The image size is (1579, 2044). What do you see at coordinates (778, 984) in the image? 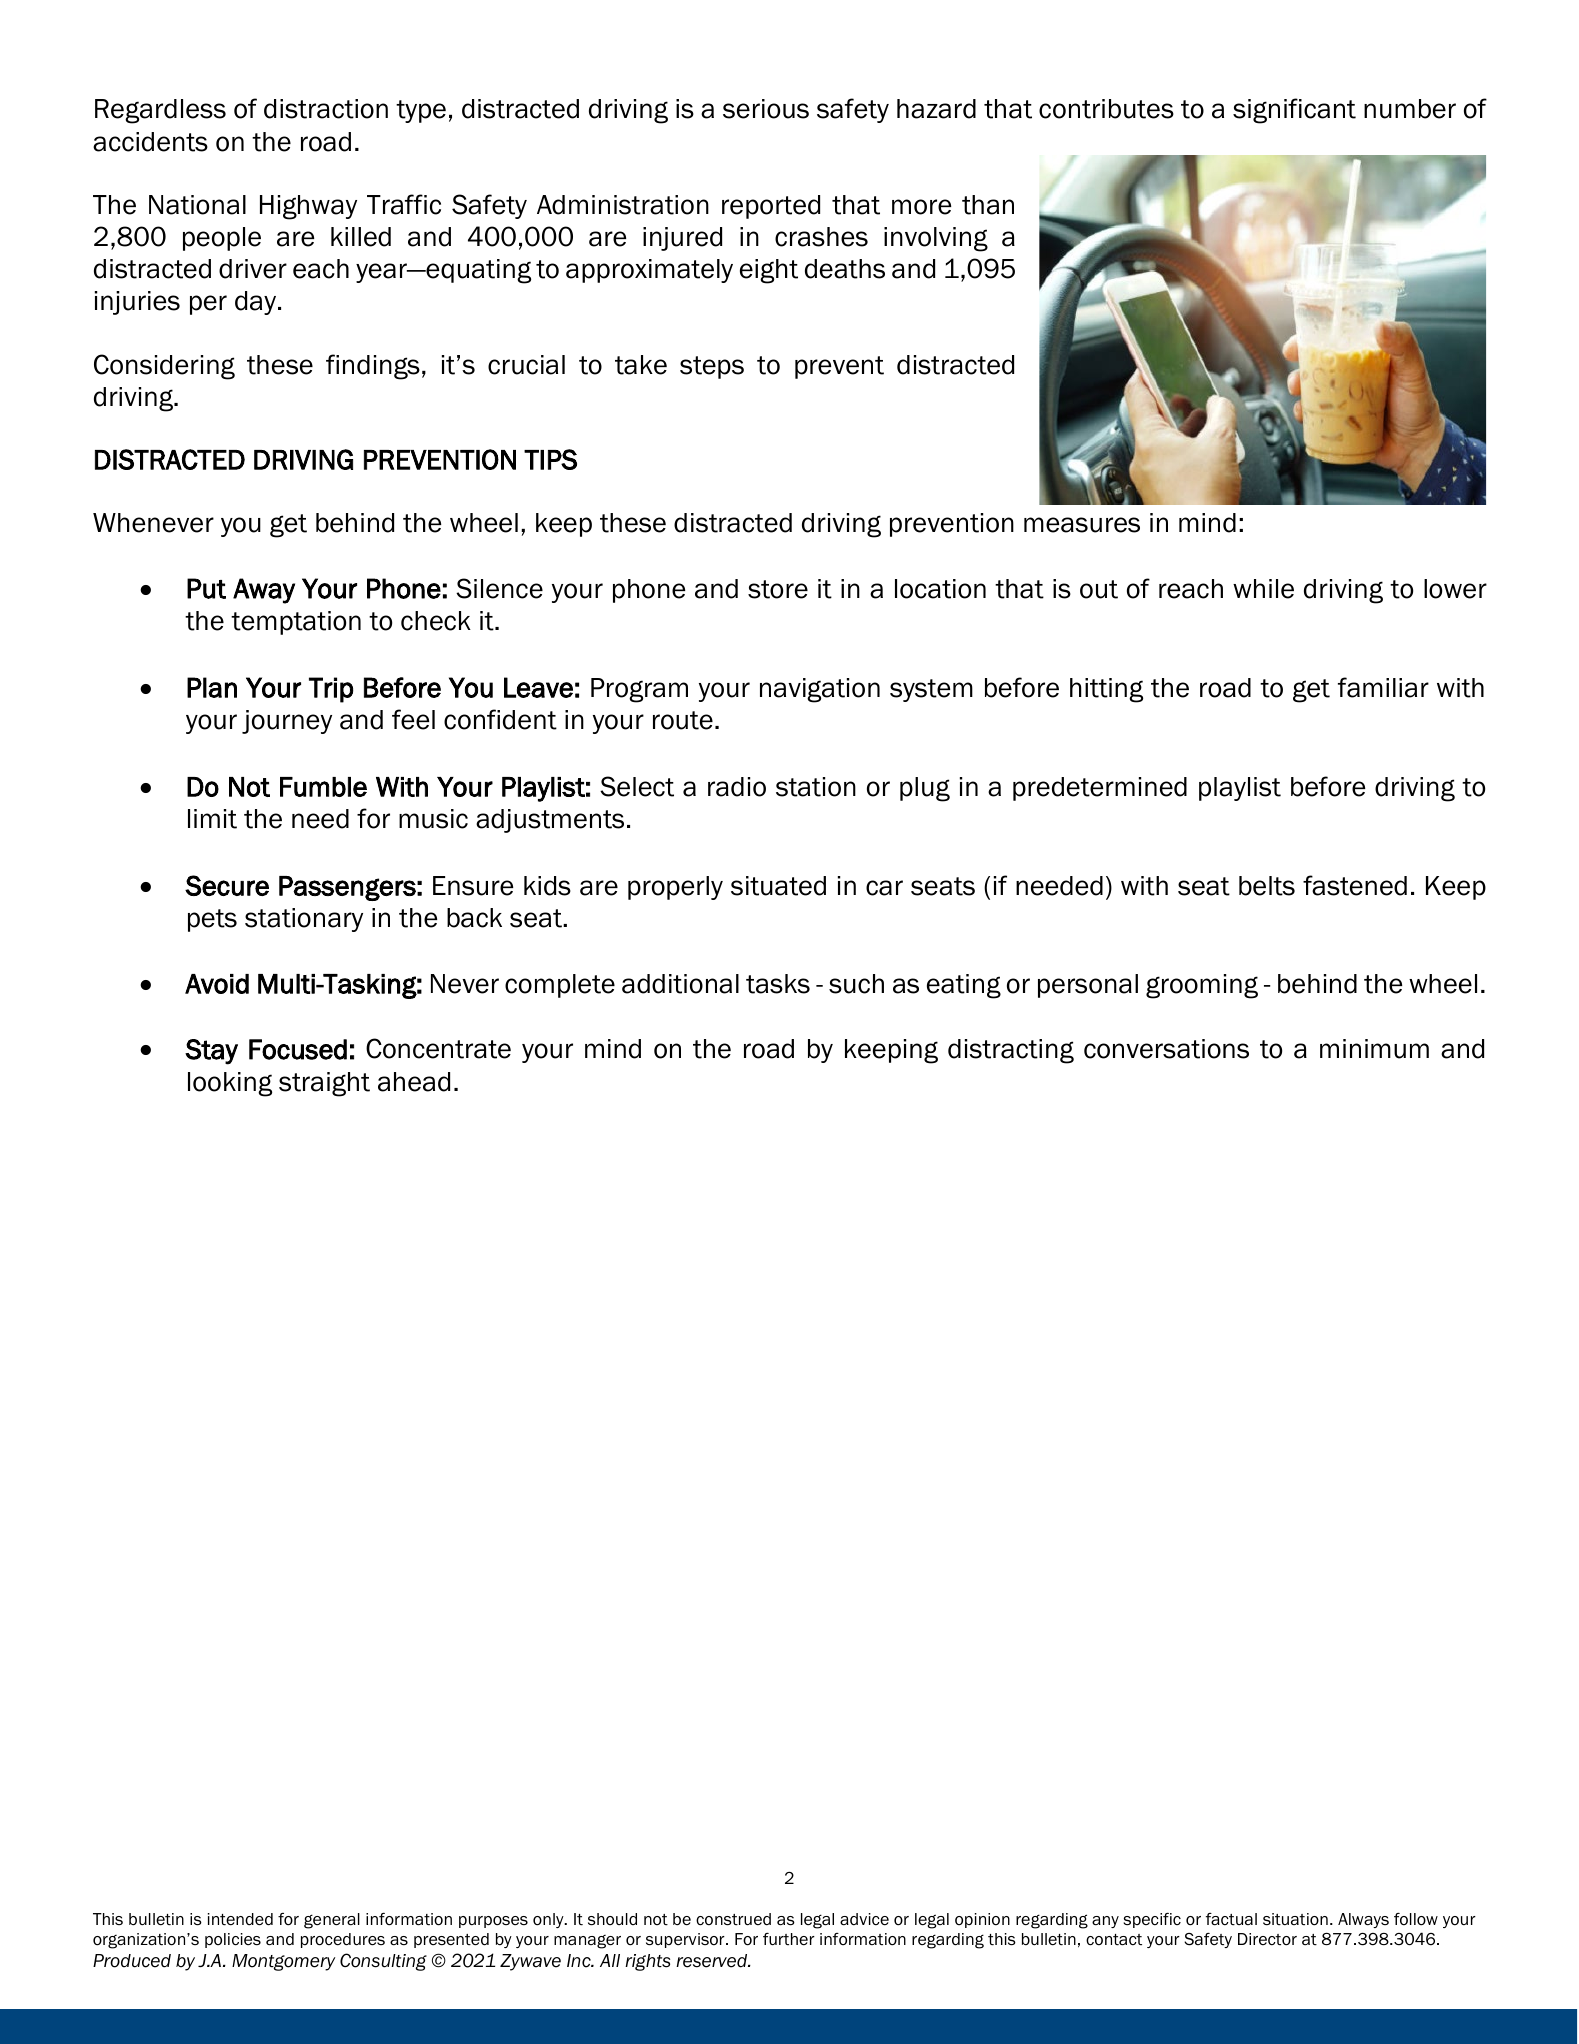
I see `tasks` at bounding box center [778, 984].
